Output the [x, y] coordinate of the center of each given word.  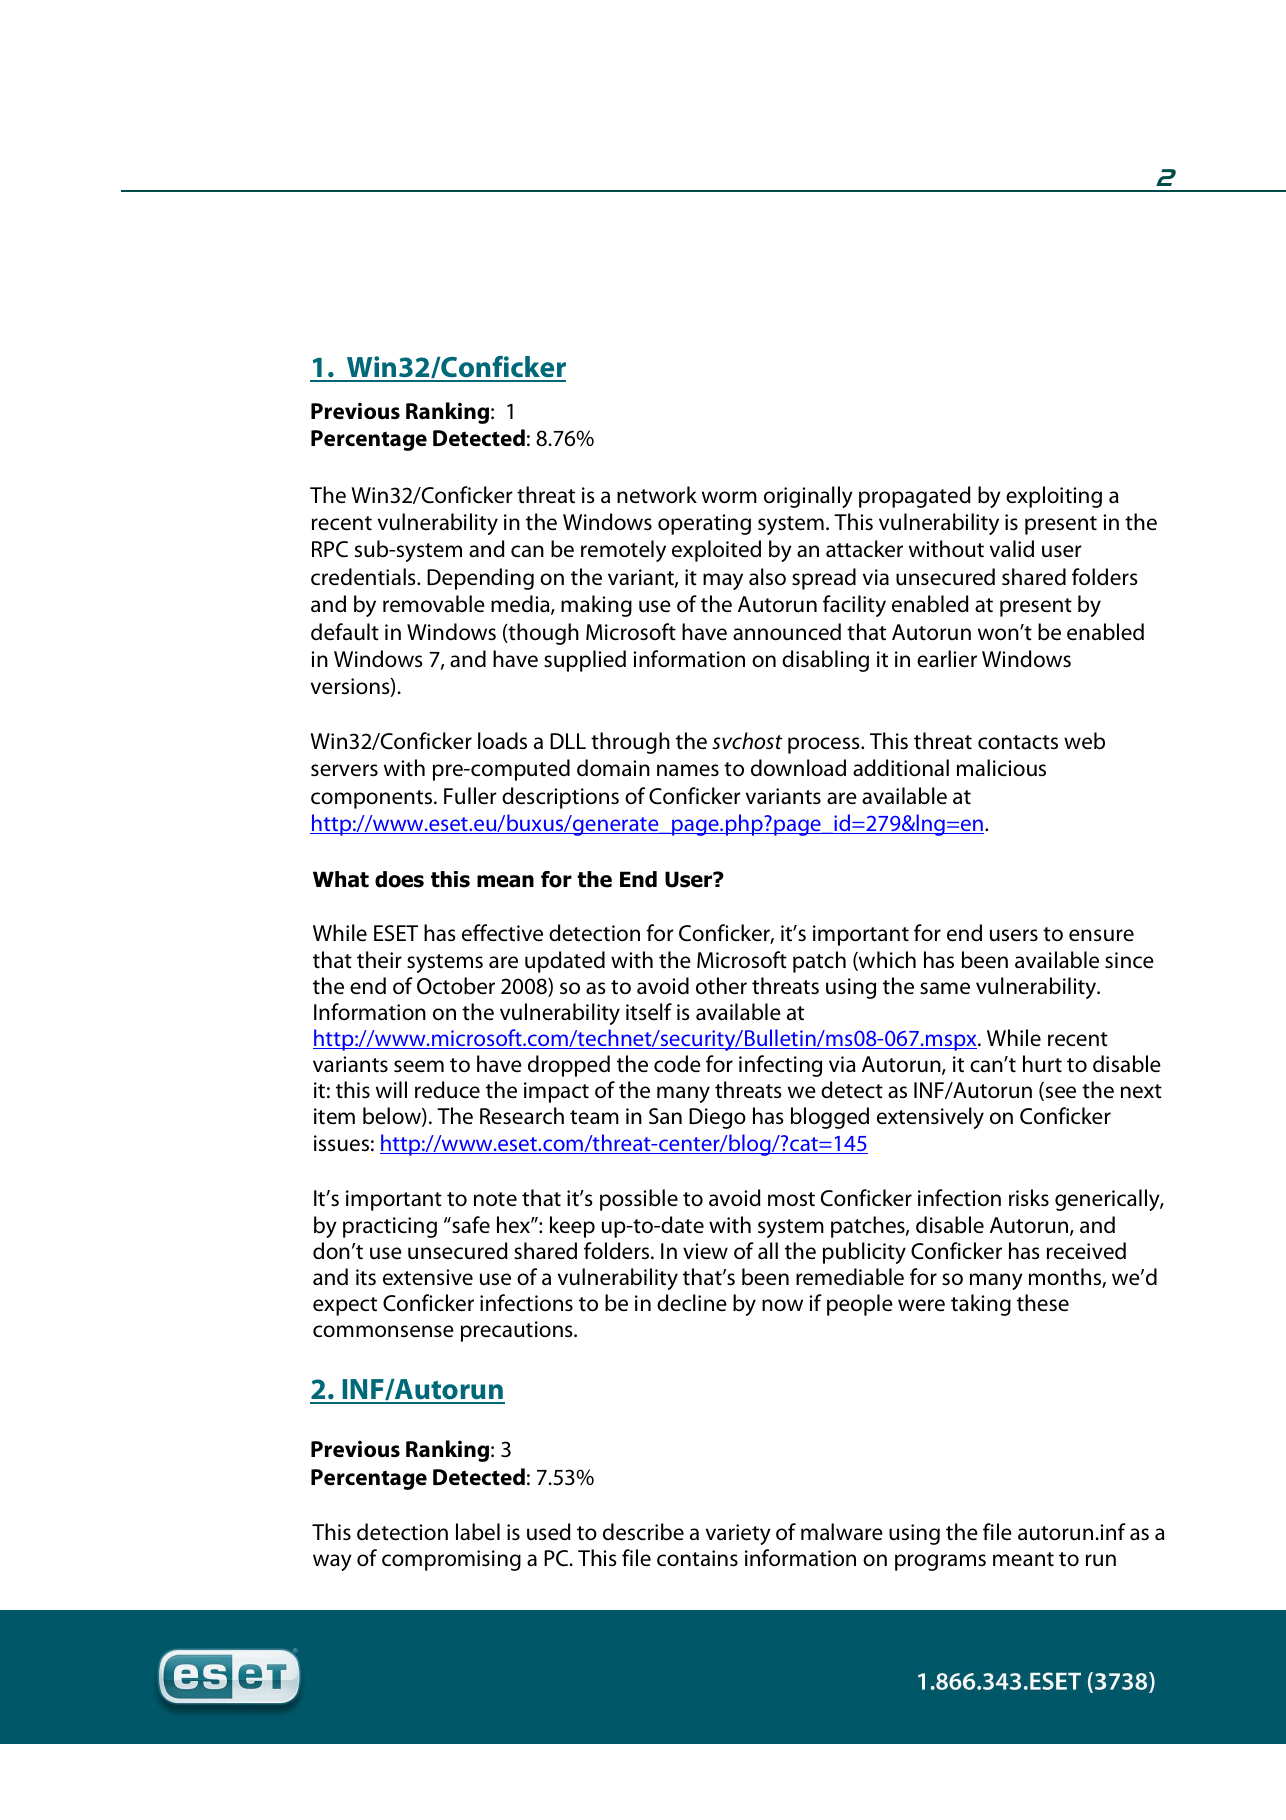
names [688, 770]
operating [704, 524]
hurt [1042, 1064]
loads [502, 741]
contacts [1018, 742]
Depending [480, 579]
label [478, 1532]
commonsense [383, 1331]
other [721, 986]
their [379, 959]
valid [1012, 549]
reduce [447, 1090]
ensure [1101, 935]
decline [692, 1303]
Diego [717, 1118]
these [1043, 1303]
